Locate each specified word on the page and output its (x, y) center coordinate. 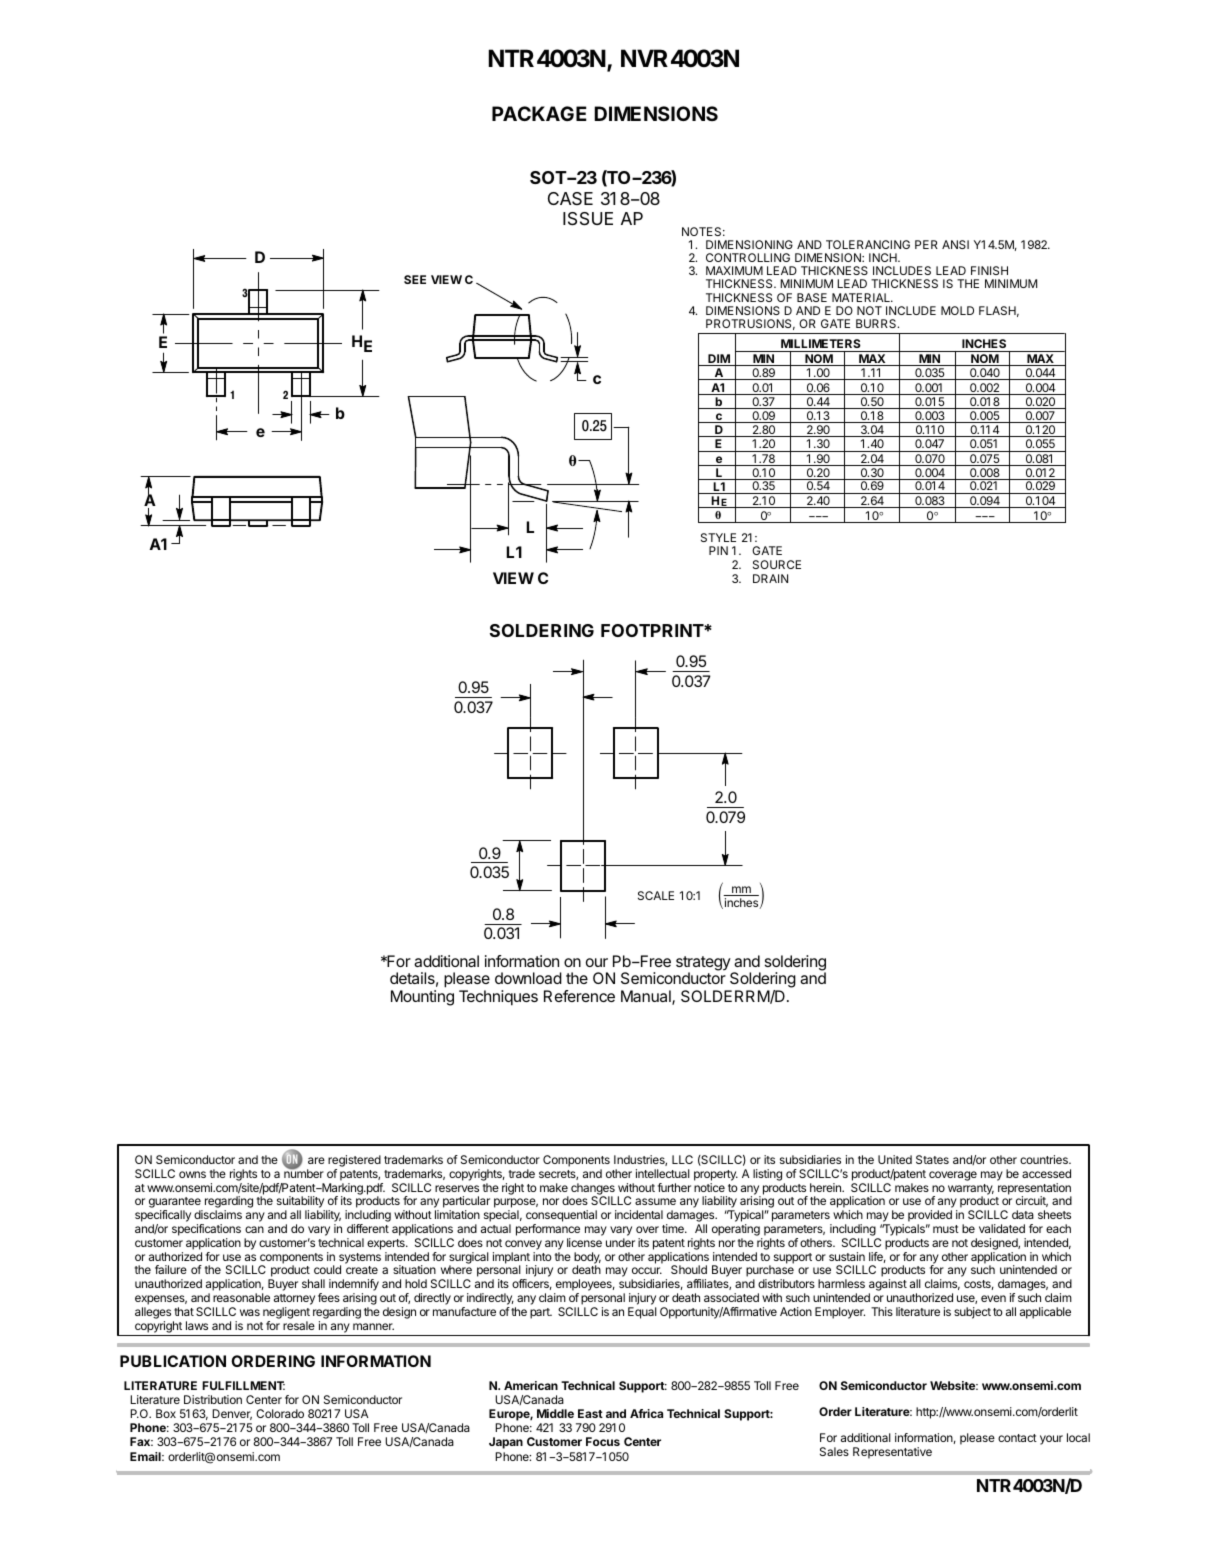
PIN (718, 550)
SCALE (656, 895)
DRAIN (770, 578)
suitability (301, 1203)
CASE (570, 198)
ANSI (955, 244)
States (932, 1159)
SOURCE (777, 564)
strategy (703, 964)
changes (593, 1190)
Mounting (422, 998)
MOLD (957, 310)
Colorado (280, 1413)
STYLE (718, 537)
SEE (415, 279)
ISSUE (588, 219)
